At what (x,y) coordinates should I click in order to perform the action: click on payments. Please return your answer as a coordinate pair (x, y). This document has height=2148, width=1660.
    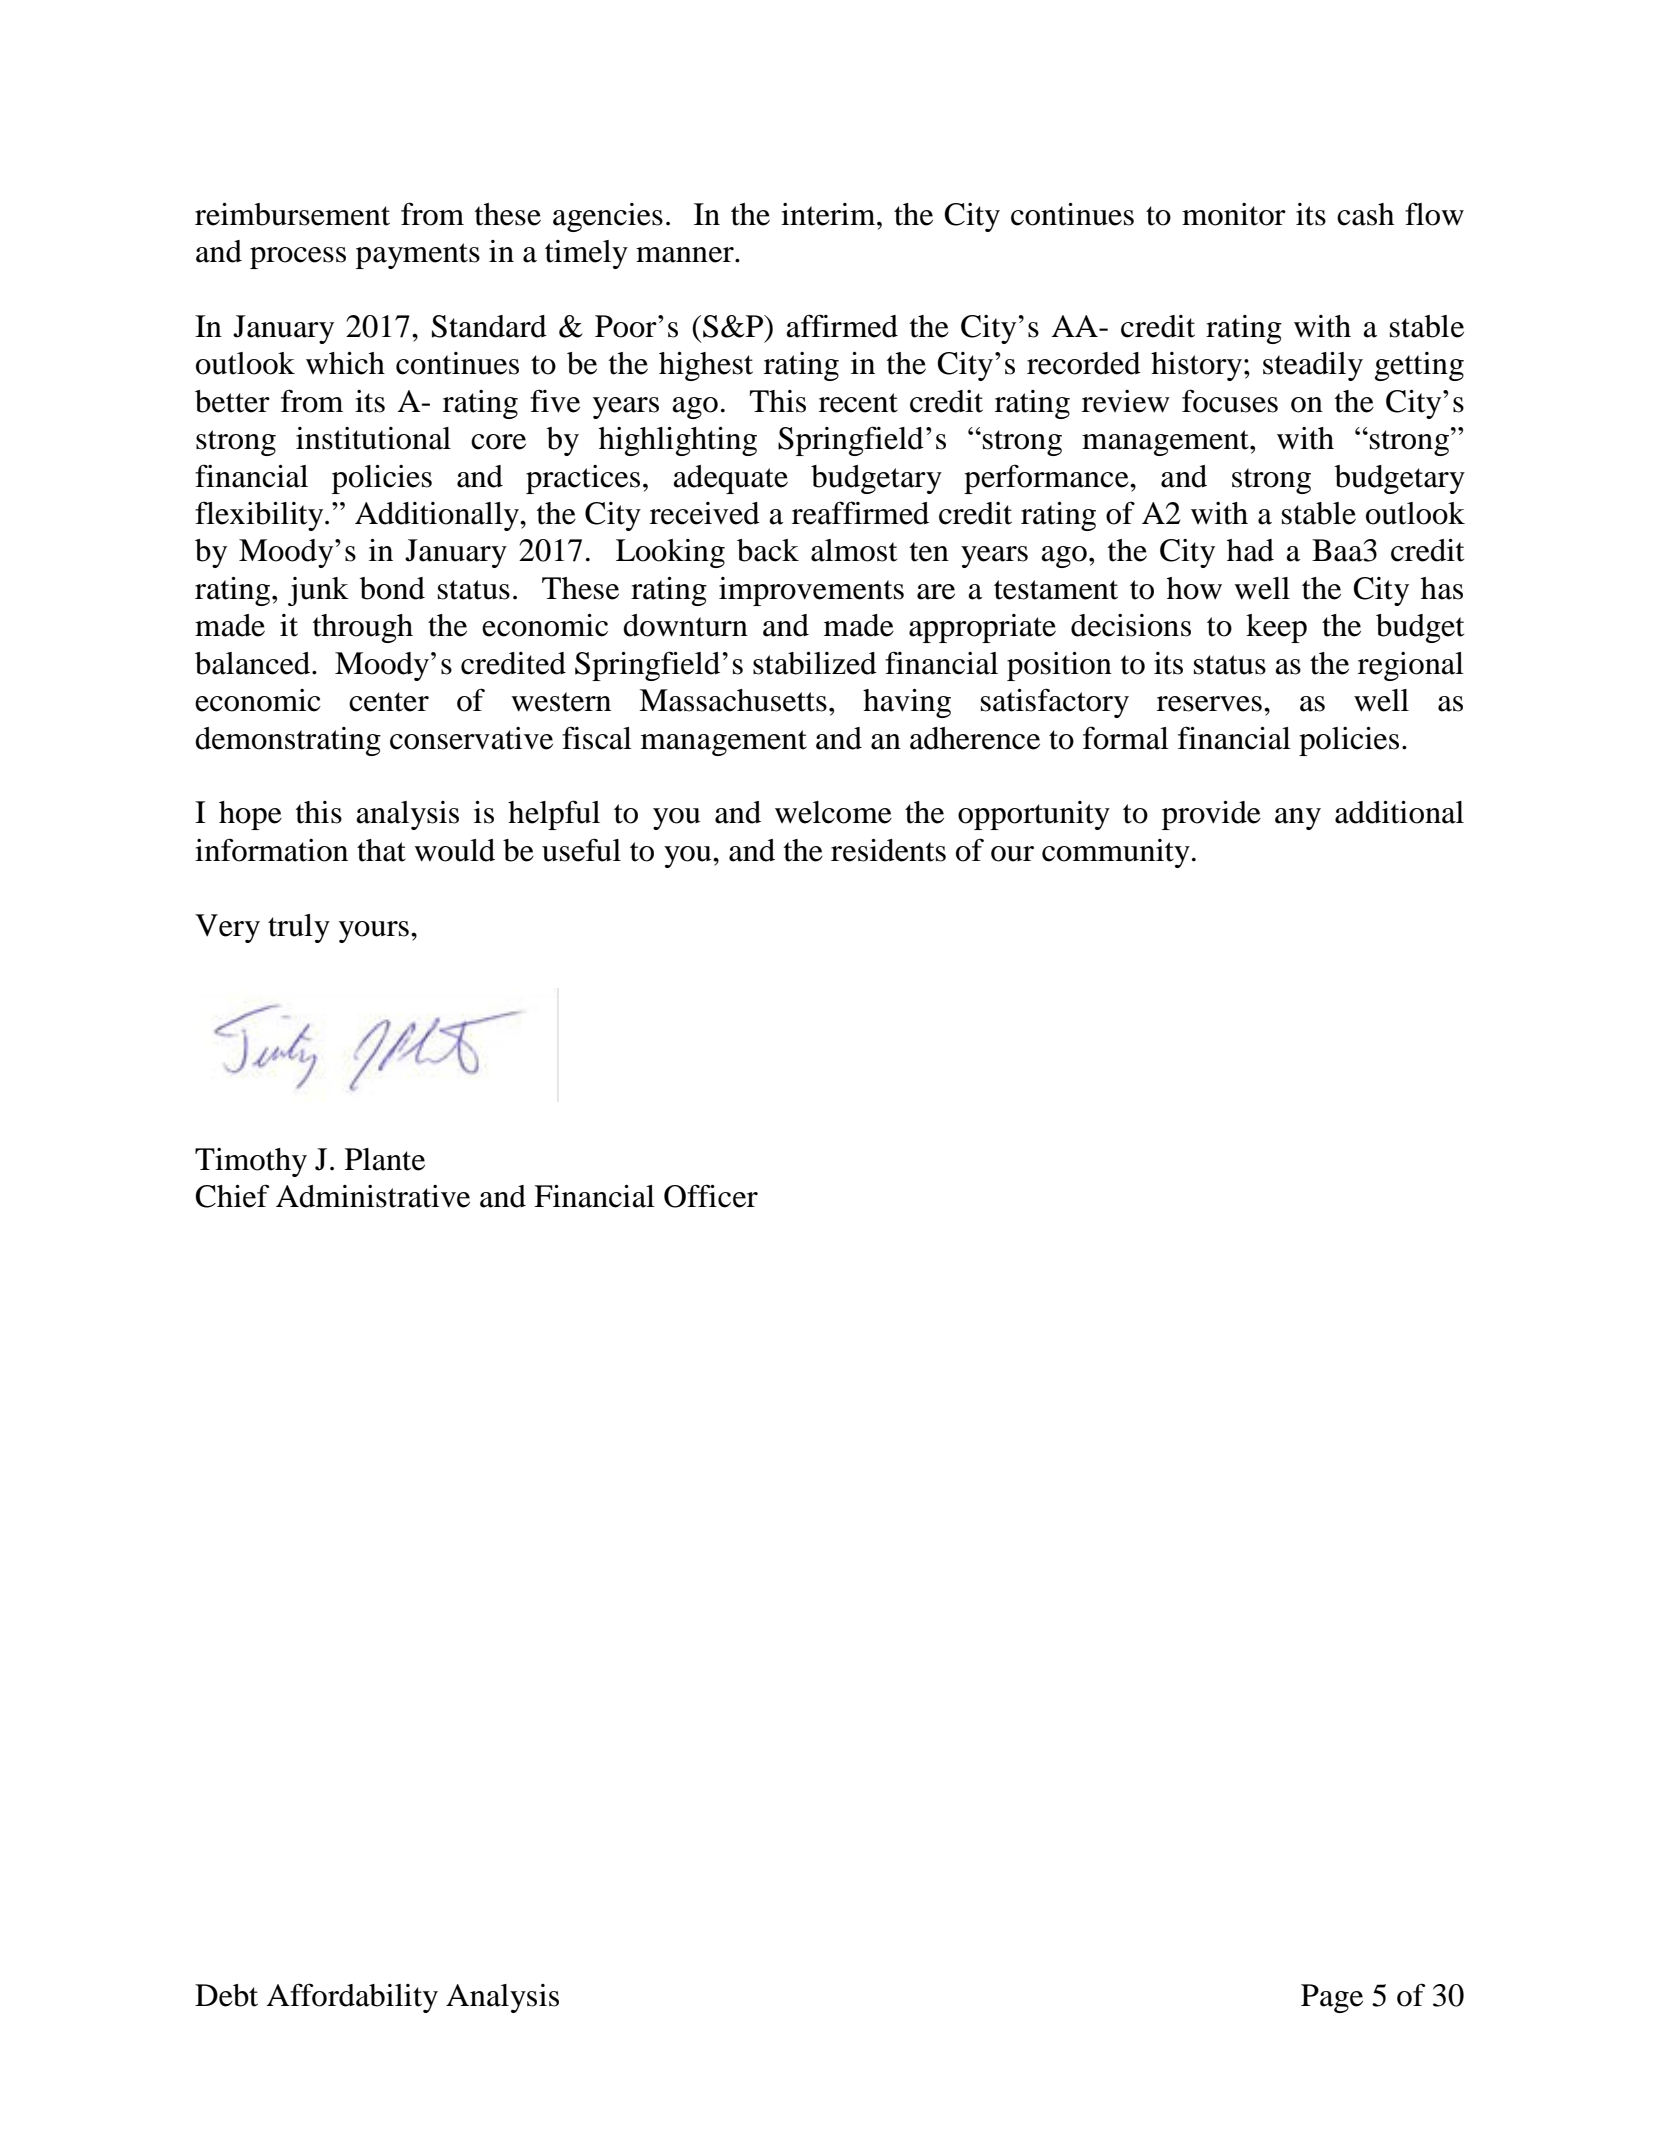
    Looking at the image, I should click on (418, 256).
